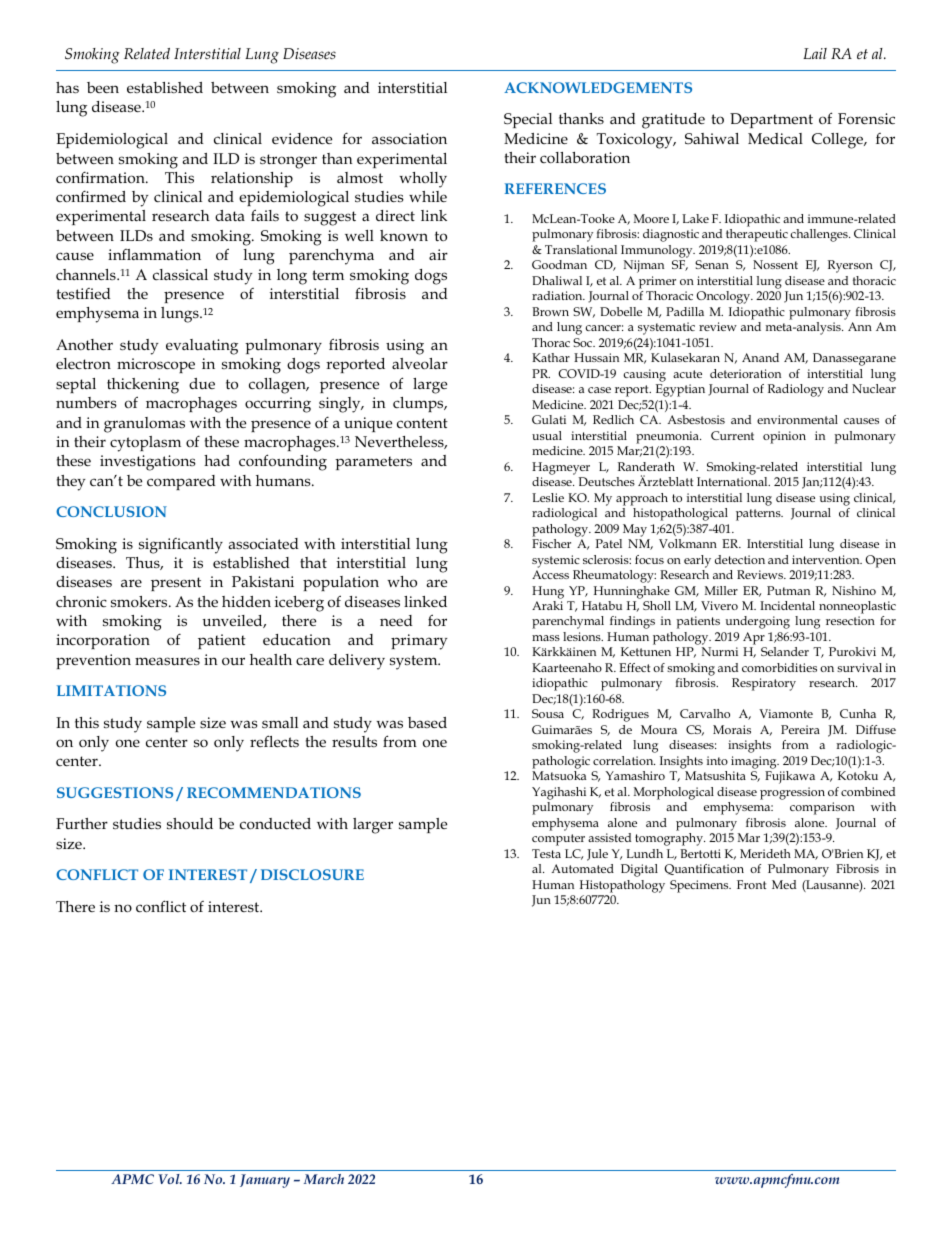 The width and height of the image is (952, 1233). Describe the element at coordinates (265, 1181) in the image. I see `January` at that location.
